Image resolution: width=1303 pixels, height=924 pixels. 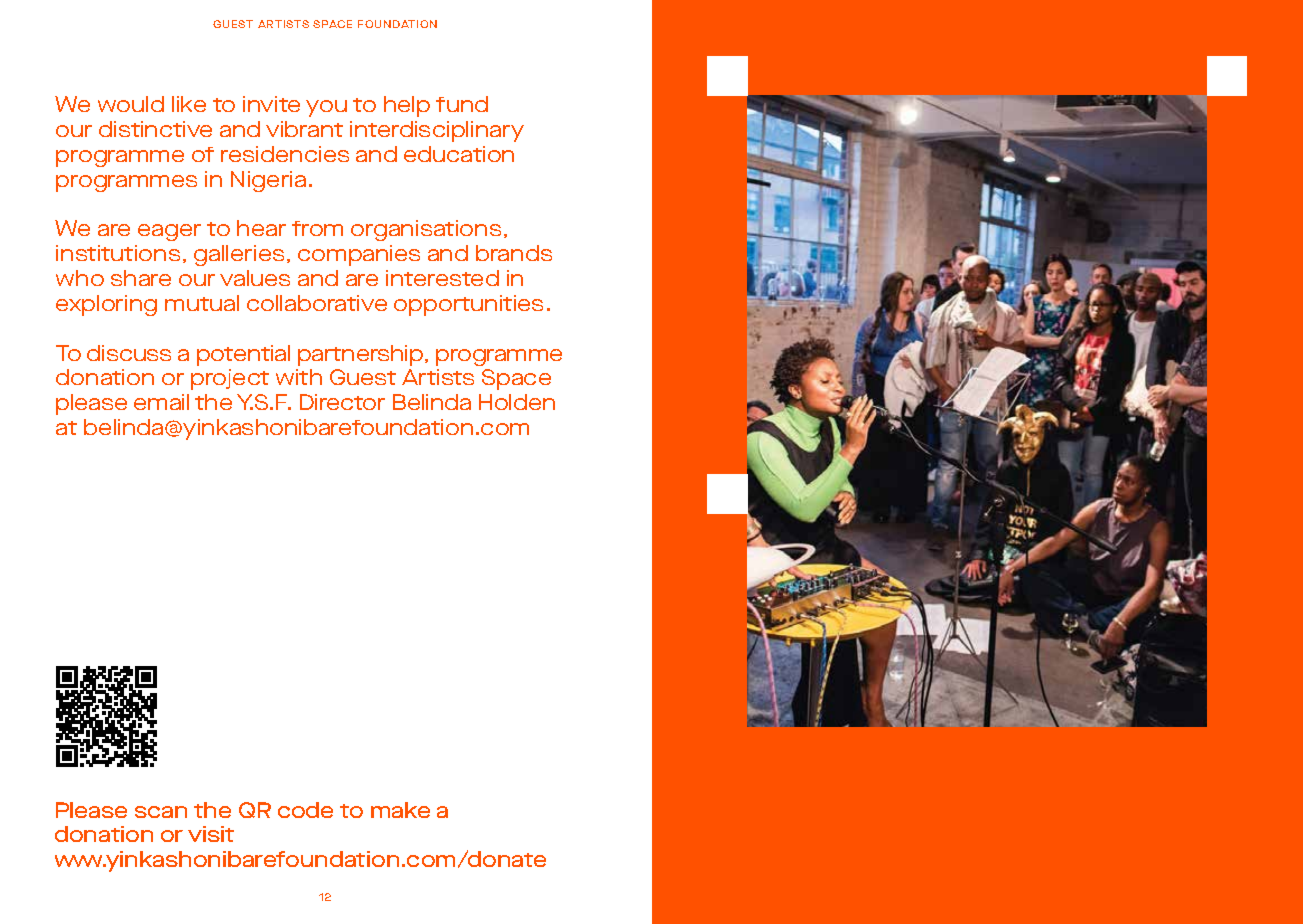 I want to click on vibrant, so click(x=304, y=129).
